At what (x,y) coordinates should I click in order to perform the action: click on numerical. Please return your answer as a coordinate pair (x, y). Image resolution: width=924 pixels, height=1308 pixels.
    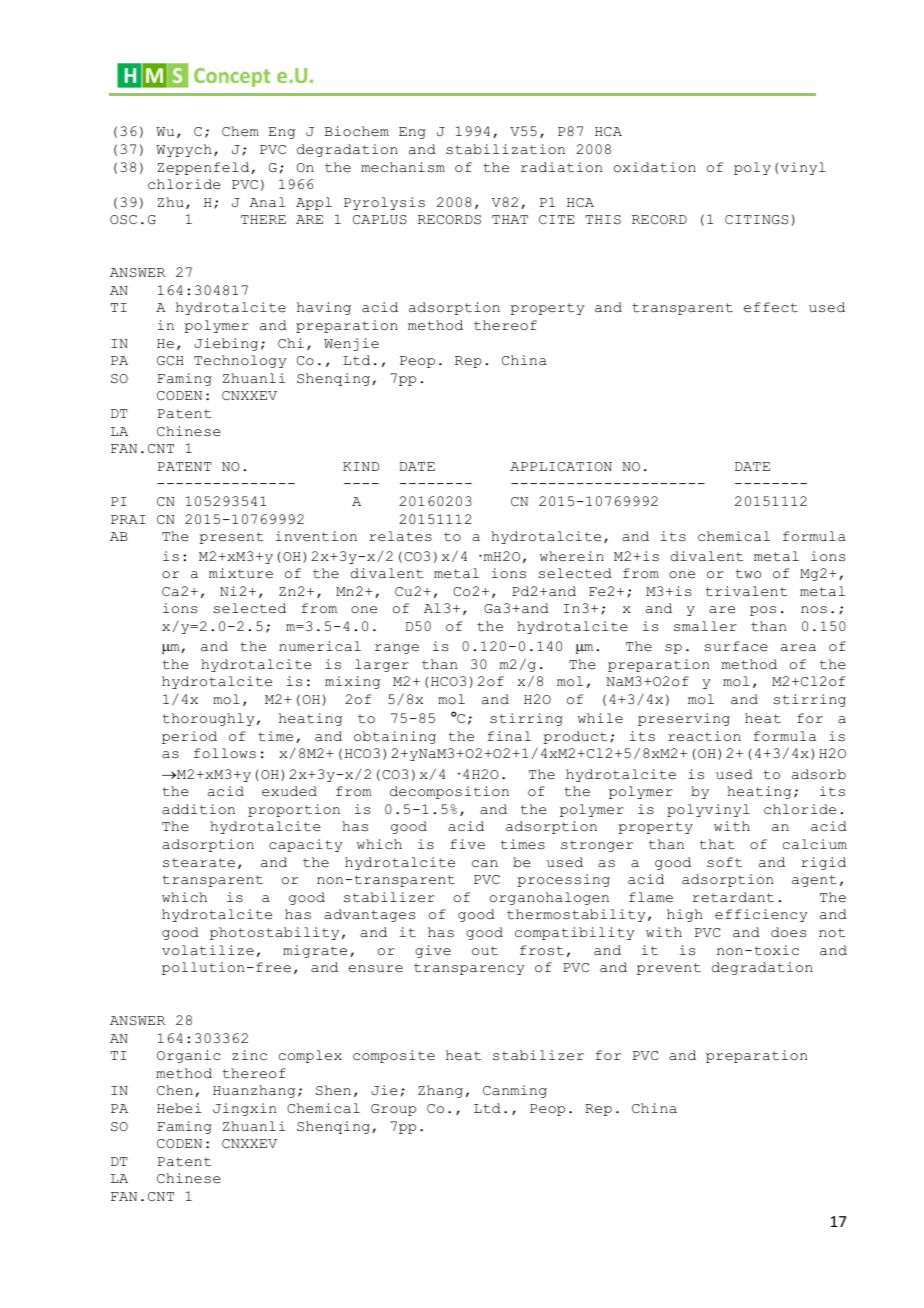
    Looking at the image, I should click on (320, 646).
